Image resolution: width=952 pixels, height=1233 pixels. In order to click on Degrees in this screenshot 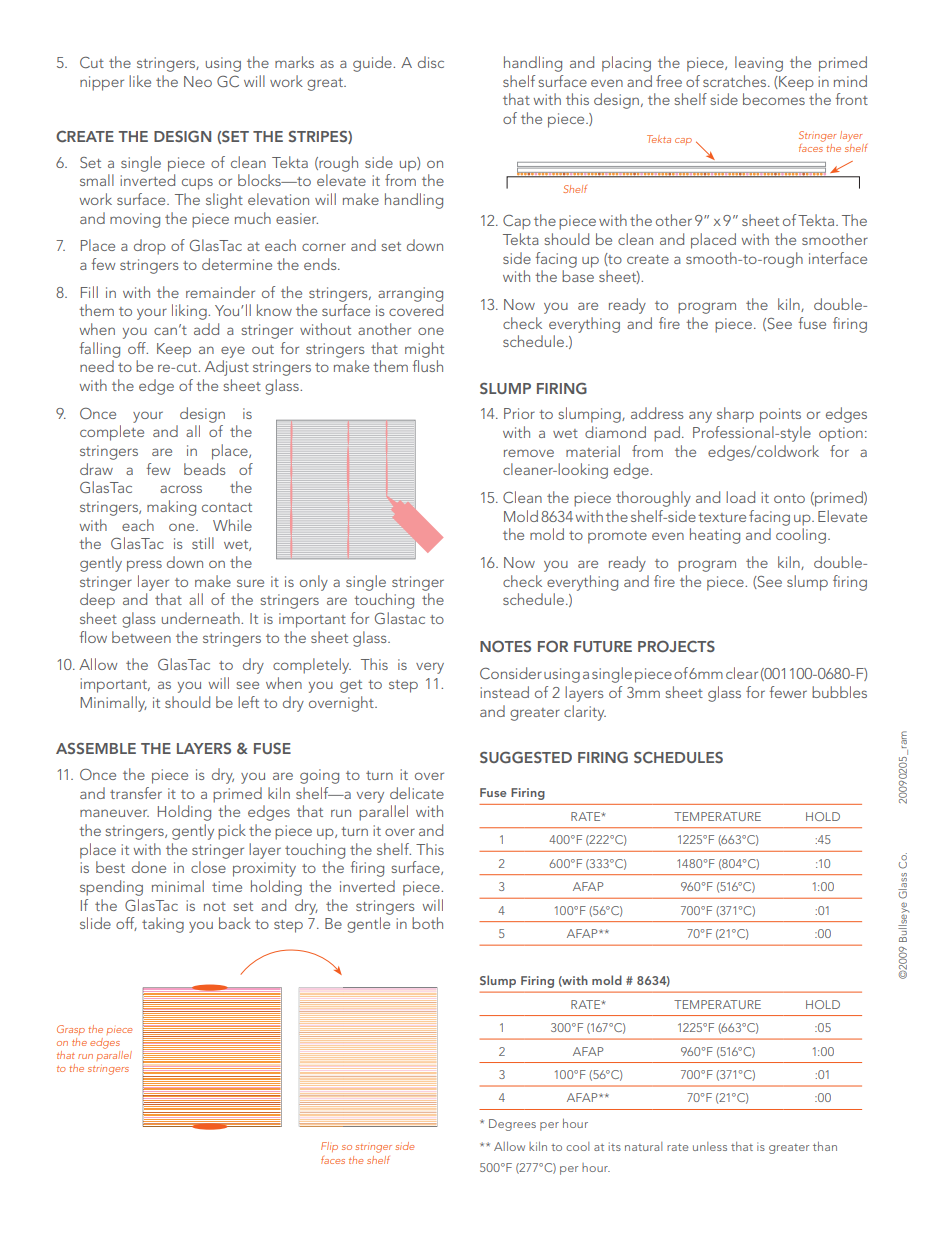, I will do `click(512, 1125)`.
